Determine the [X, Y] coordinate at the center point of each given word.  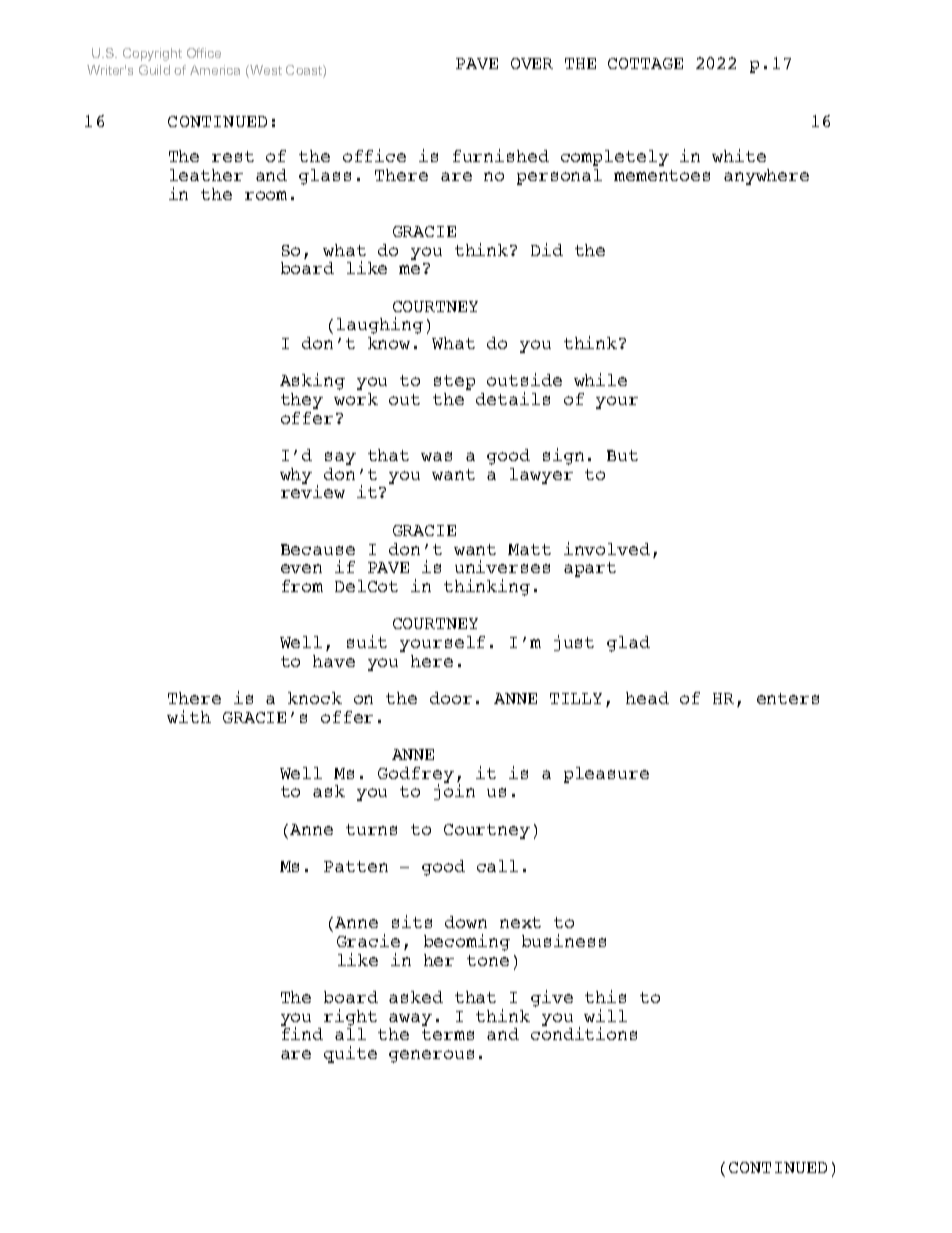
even [301, 568]
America [215, 70]
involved [607, 548]
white [739, 155]
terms [448, 1034]
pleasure [606, 775]
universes [502, 566]
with [189, 716]
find [302, 1033]
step [454, 382]
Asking [312, 381]
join [454, 792]
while [600, 379]
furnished [501, 155]
